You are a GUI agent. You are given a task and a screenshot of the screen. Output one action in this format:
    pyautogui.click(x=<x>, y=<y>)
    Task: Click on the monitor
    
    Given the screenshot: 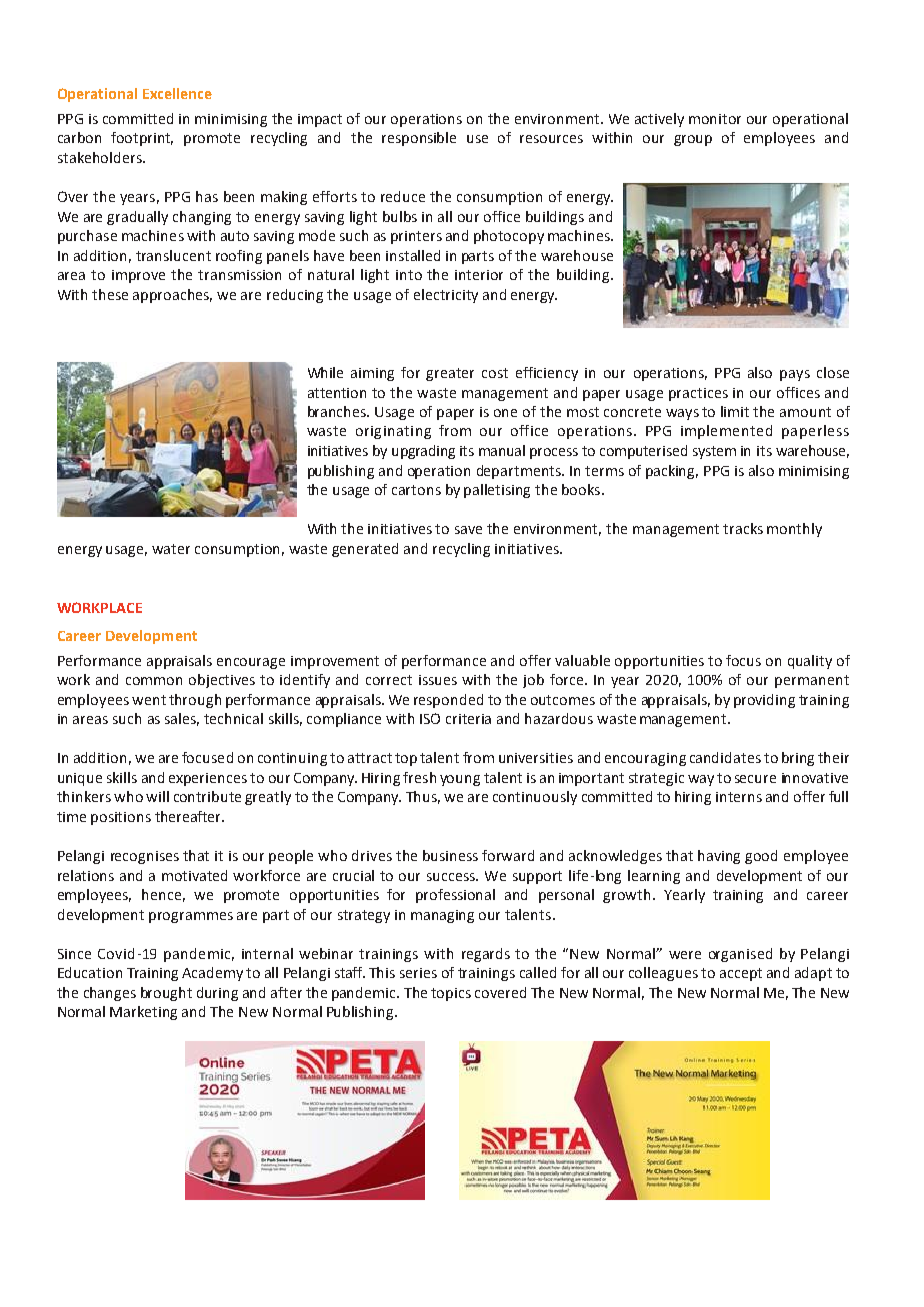 What is the action you would take?
    pyautogui.click(x=715, y=119)
